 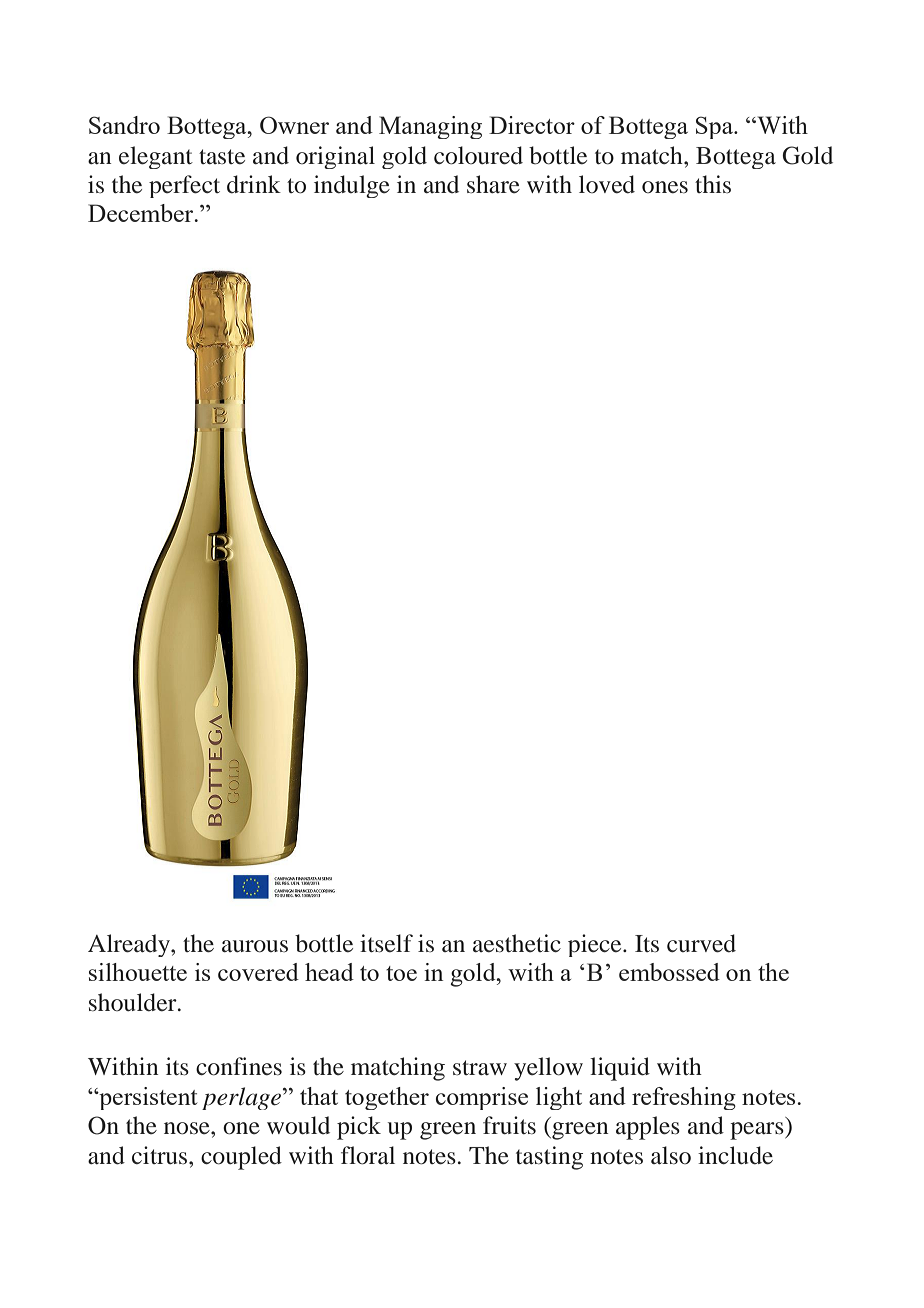 I want to click on taste, so click(x=222, y=157).
